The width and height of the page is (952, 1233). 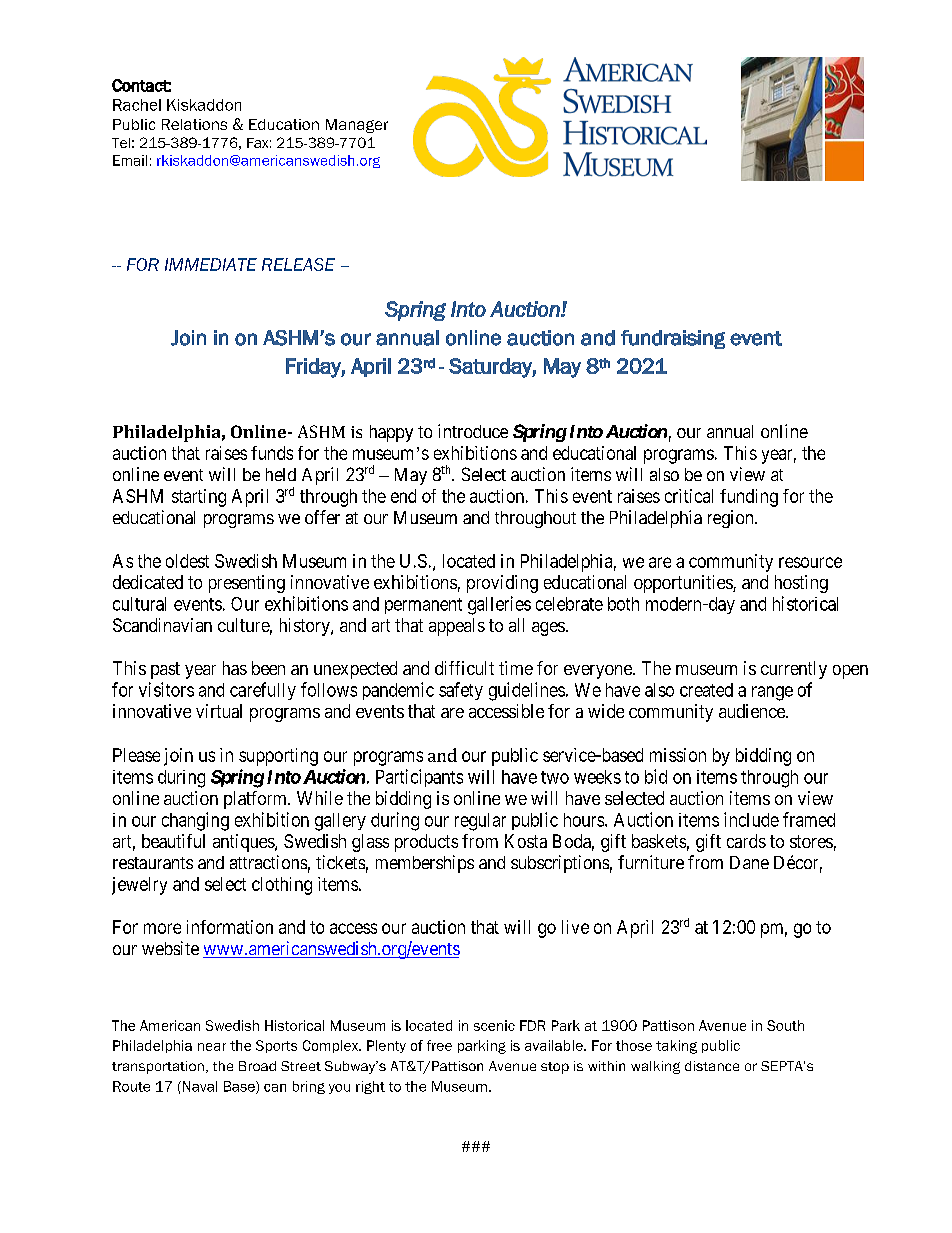 I want to click on hosting, so click(x=801, y=584).
